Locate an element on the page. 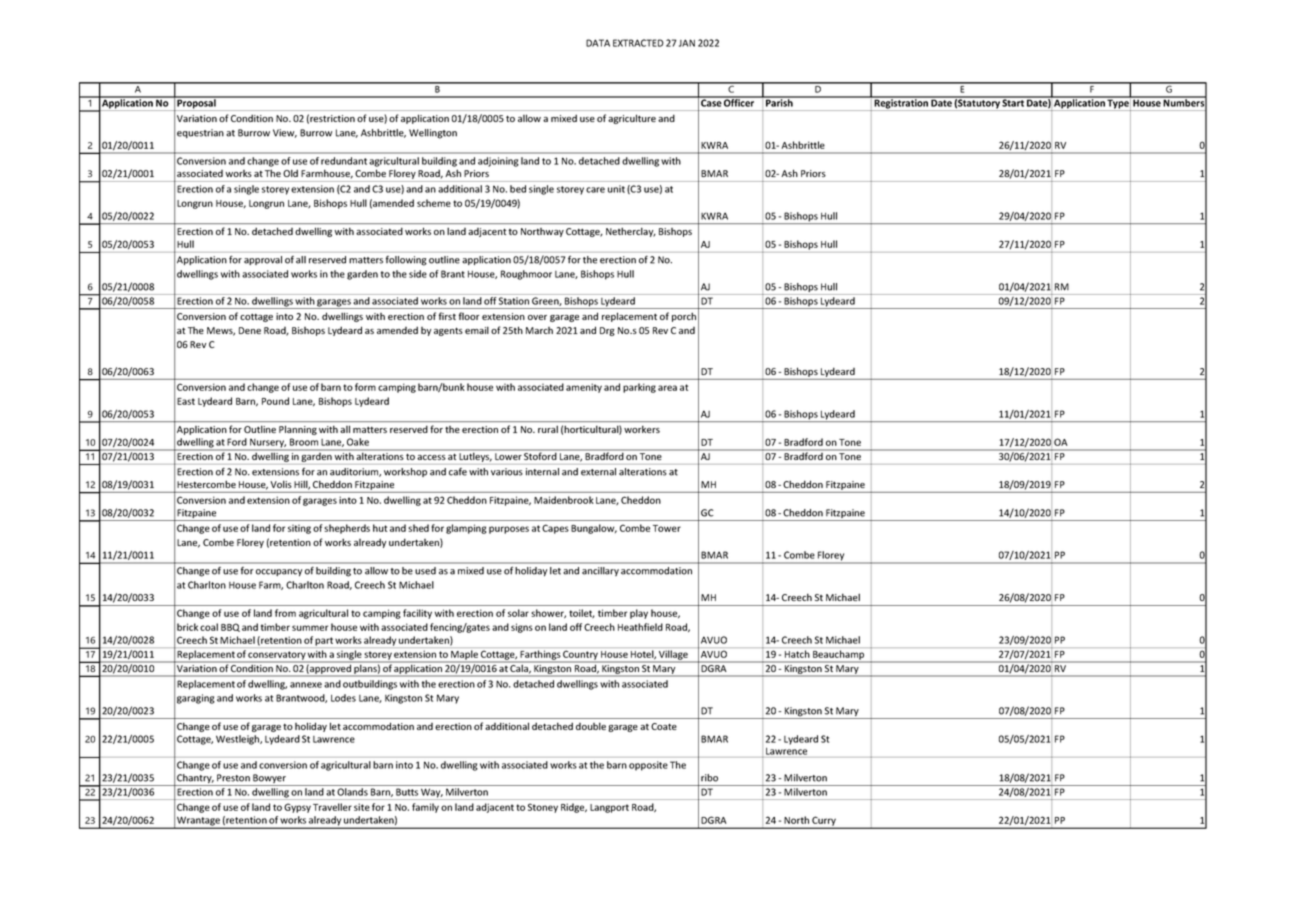 The height and width of the image is (924, 1307). unit is located at coordinates (616, 189).
